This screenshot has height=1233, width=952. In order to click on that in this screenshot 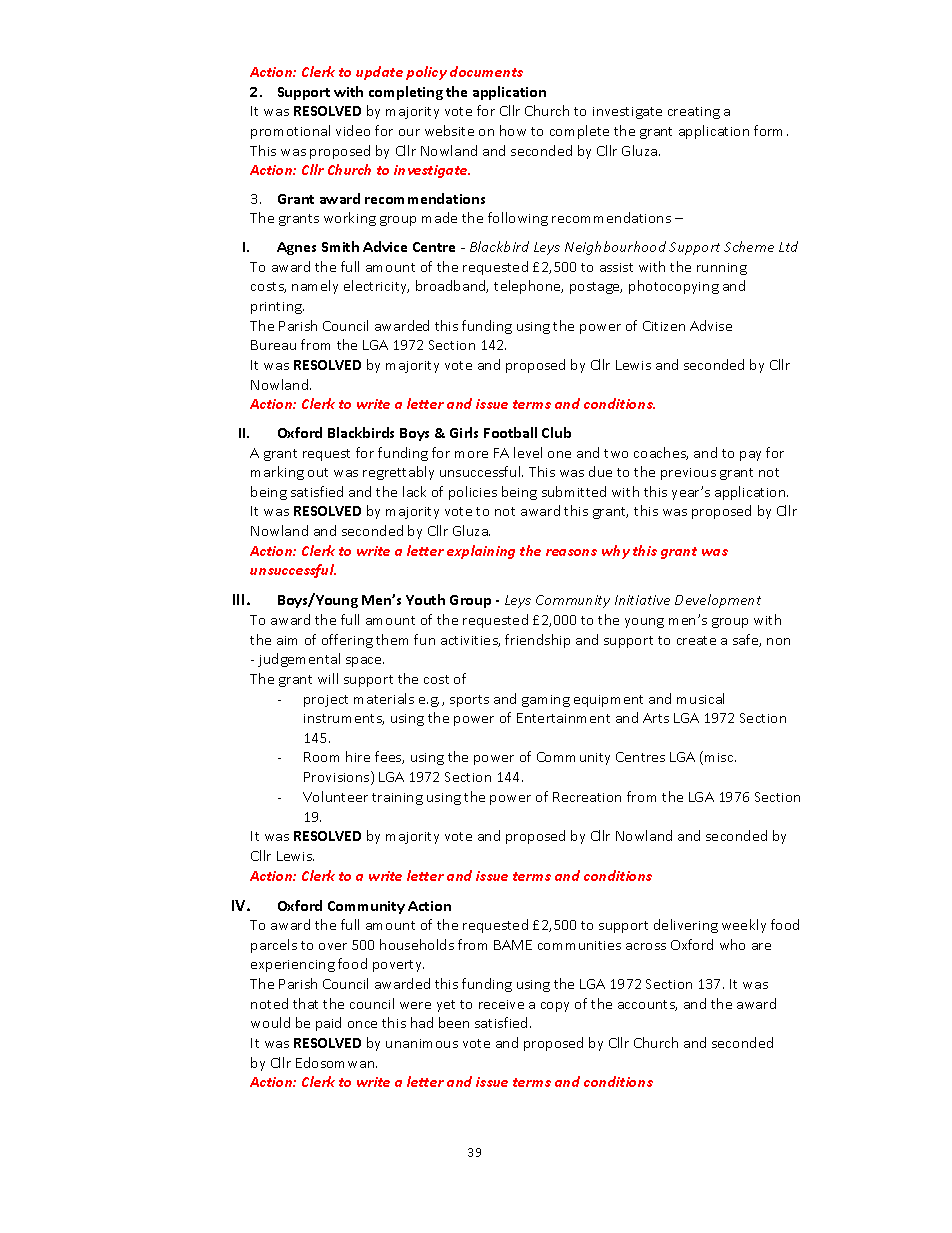, I will do `click(305, 1003)`.
